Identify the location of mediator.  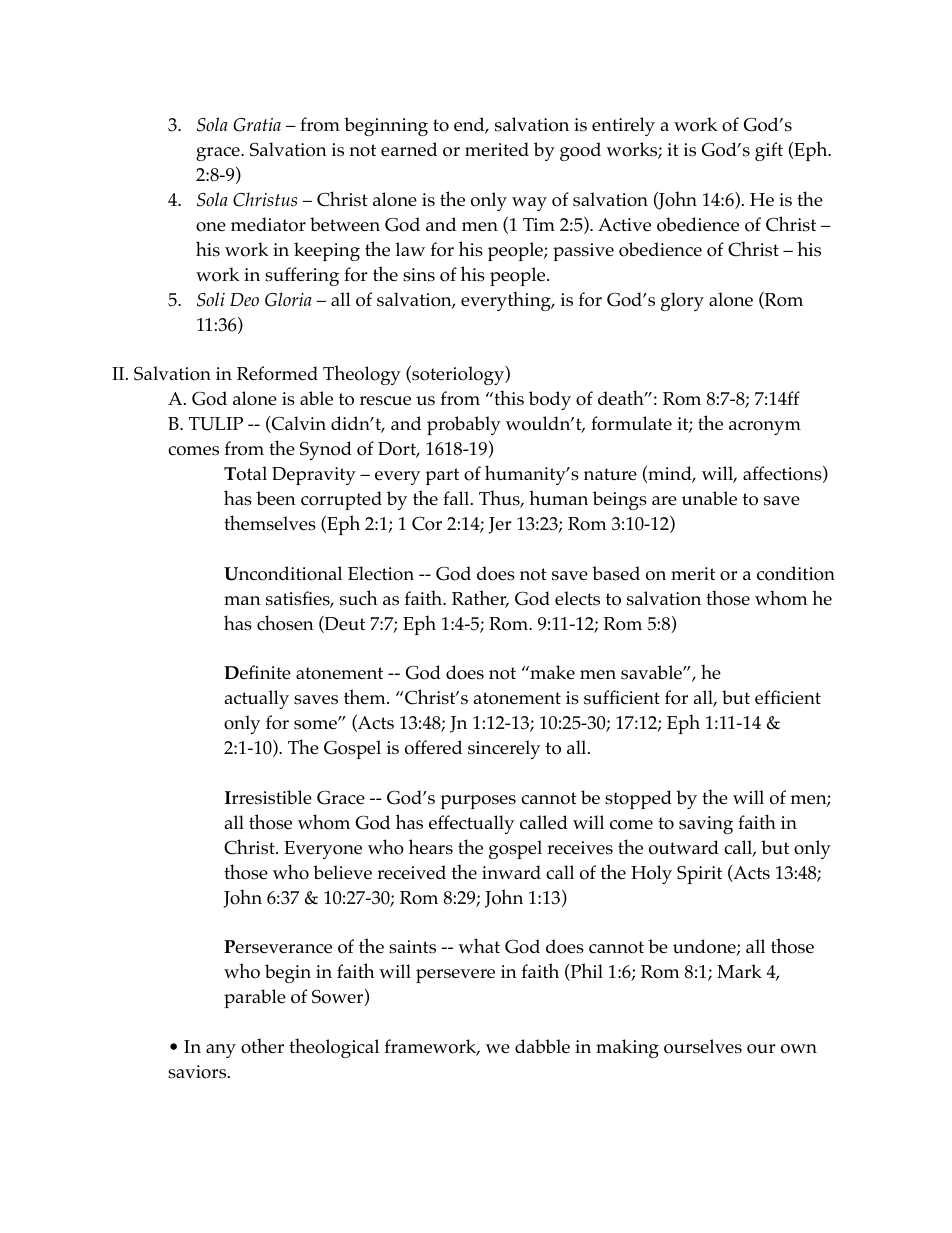
(268, 224).
